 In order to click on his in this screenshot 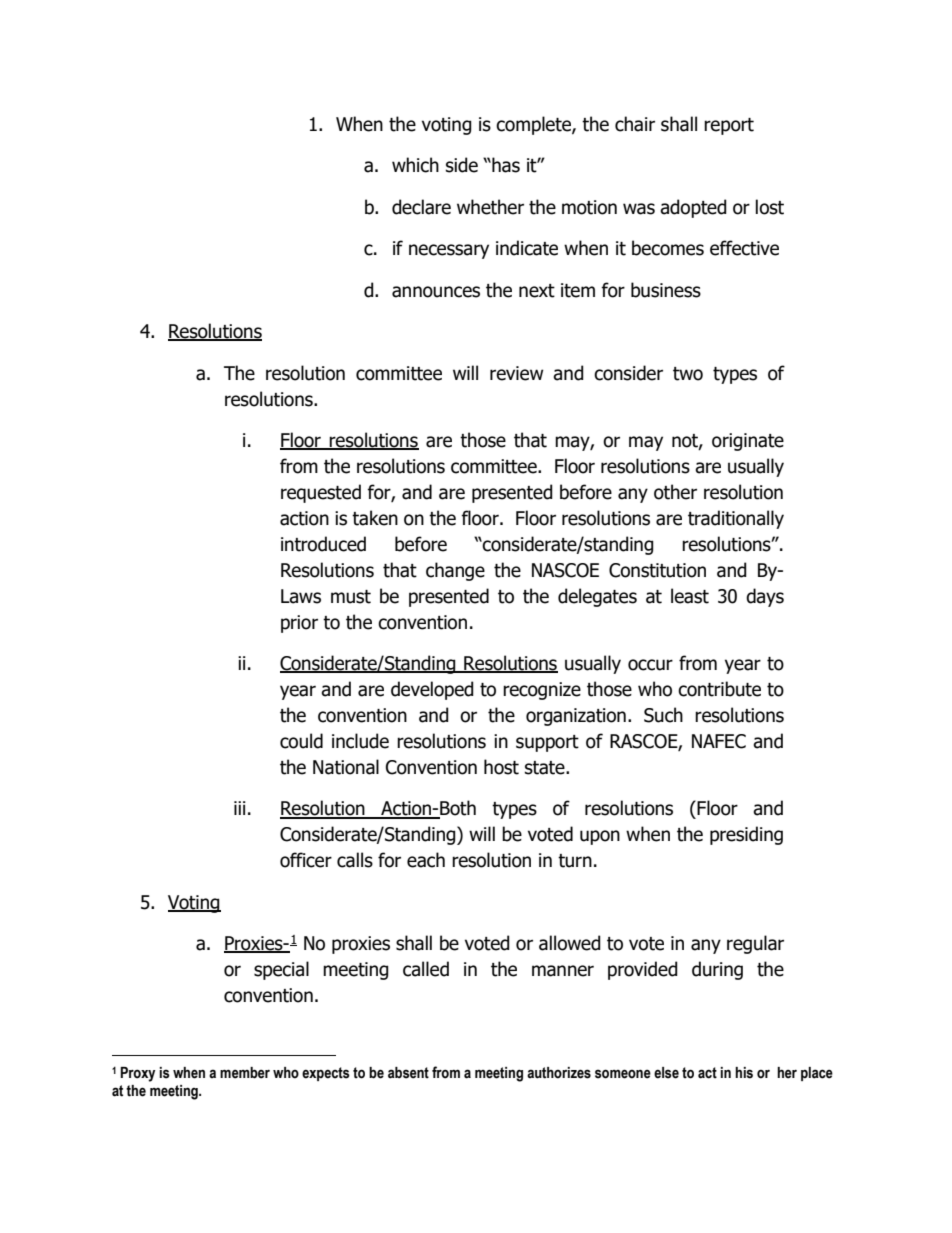, I will do `click(744, 1073)`.
